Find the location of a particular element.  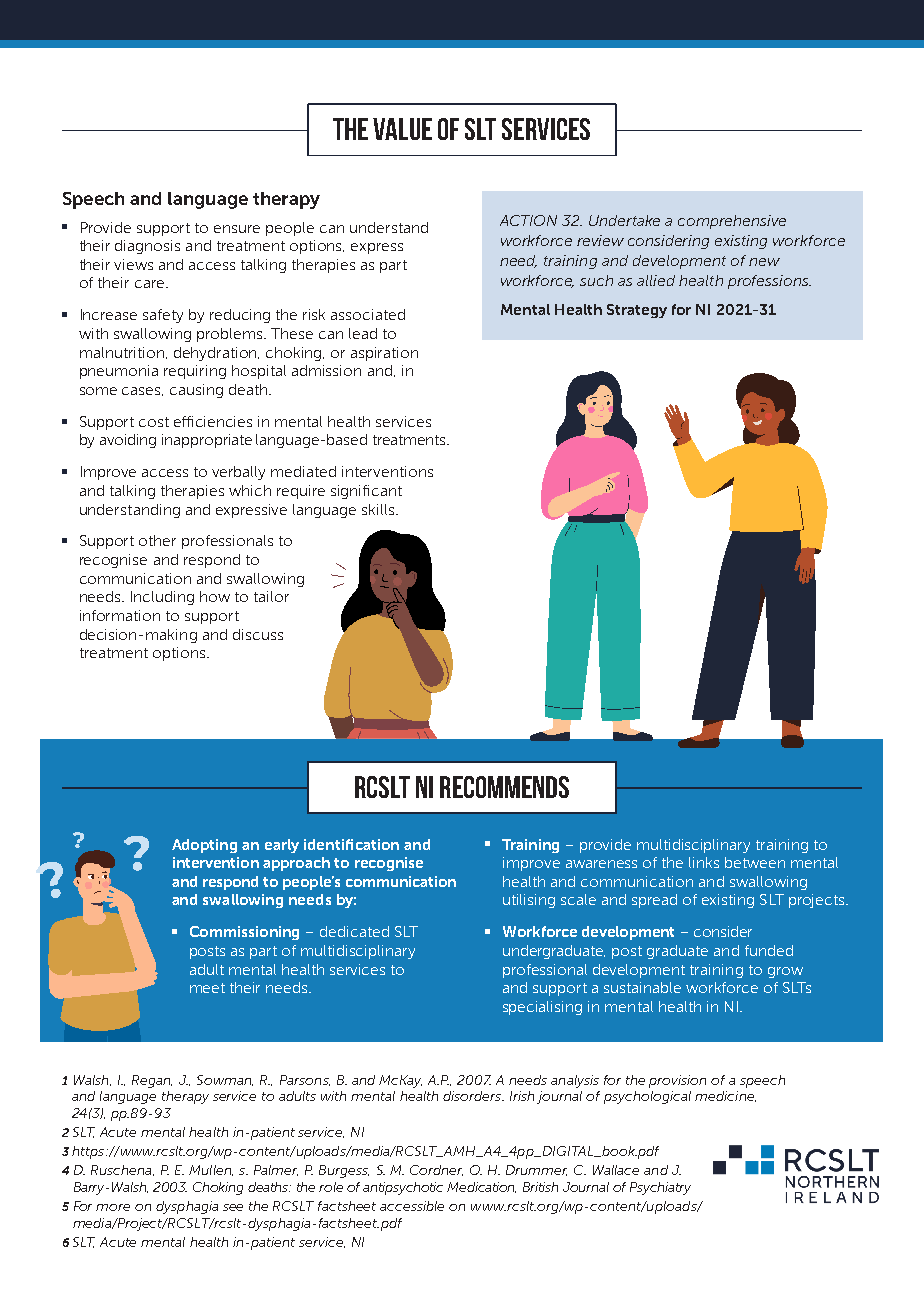

spread is located at coordinates (654, 901).
